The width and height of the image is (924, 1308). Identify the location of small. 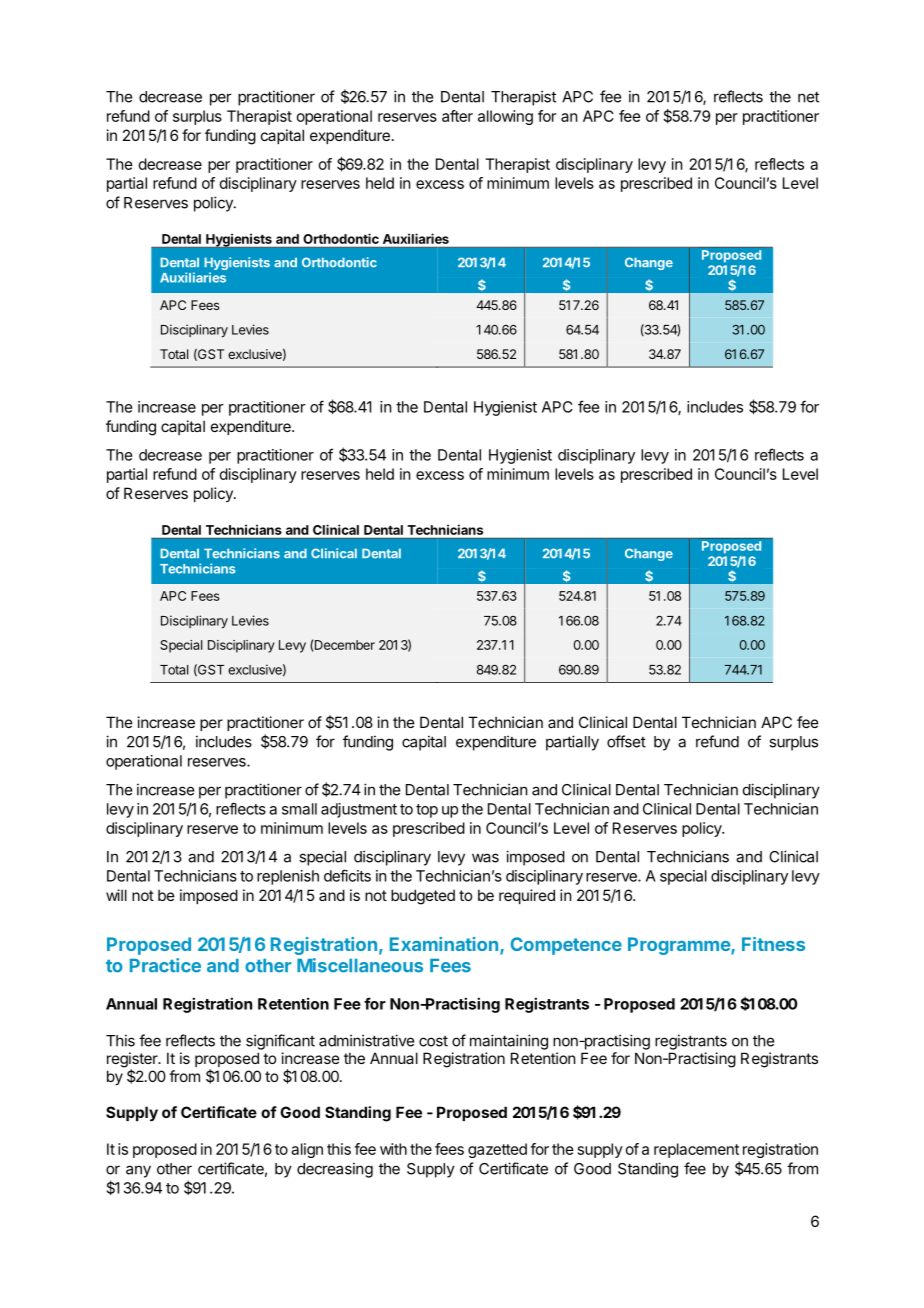
(299, 809).
